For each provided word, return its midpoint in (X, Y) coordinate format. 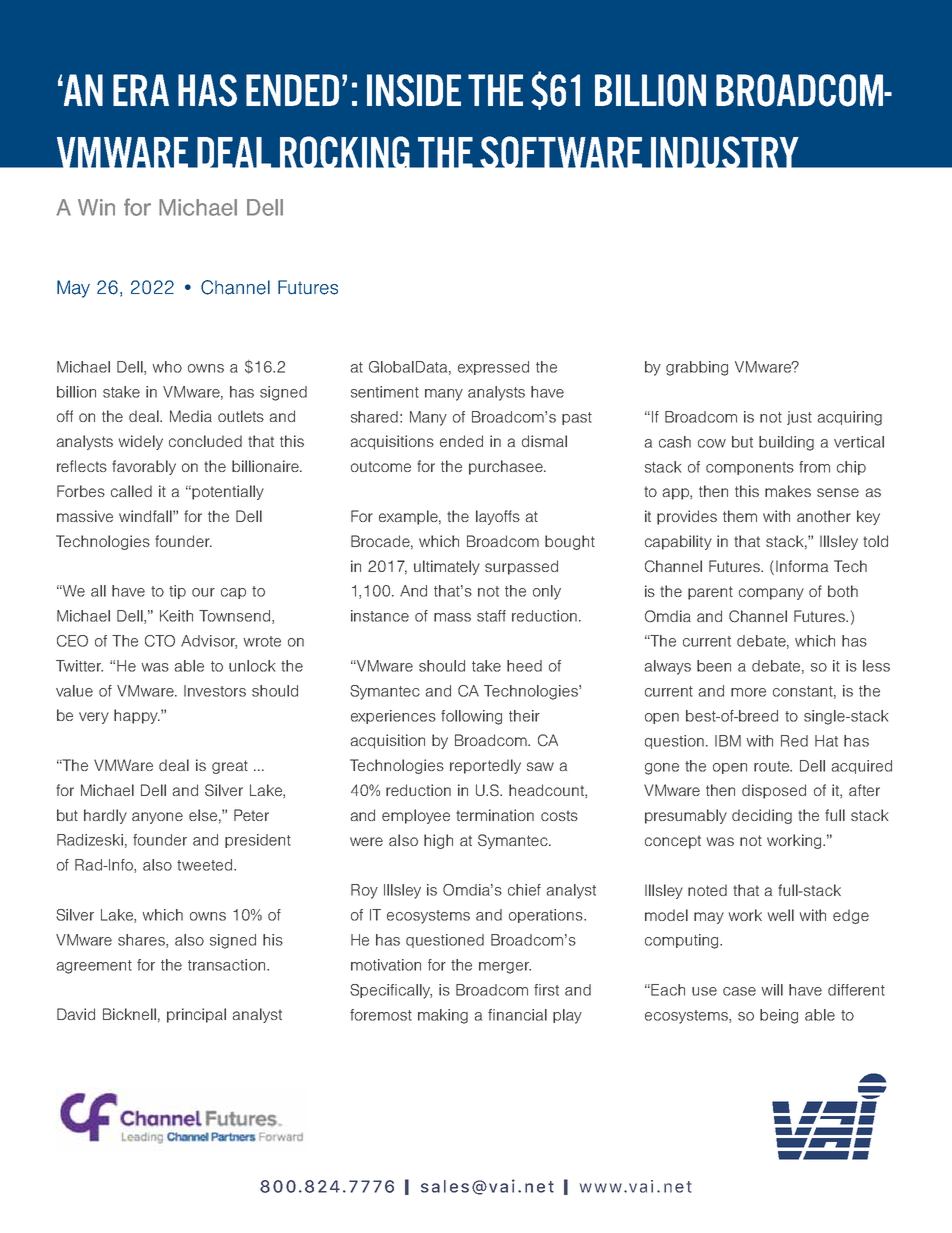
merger (505, 968)
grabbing (697, 368)
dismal (544, 441)
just (799, 418)
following (471, 717)
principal (196, 1015)
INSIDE (414, 90)
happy (137, 716)
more (748, 692)
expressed (493, 368)
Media (191, 416)
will (772, 990)
